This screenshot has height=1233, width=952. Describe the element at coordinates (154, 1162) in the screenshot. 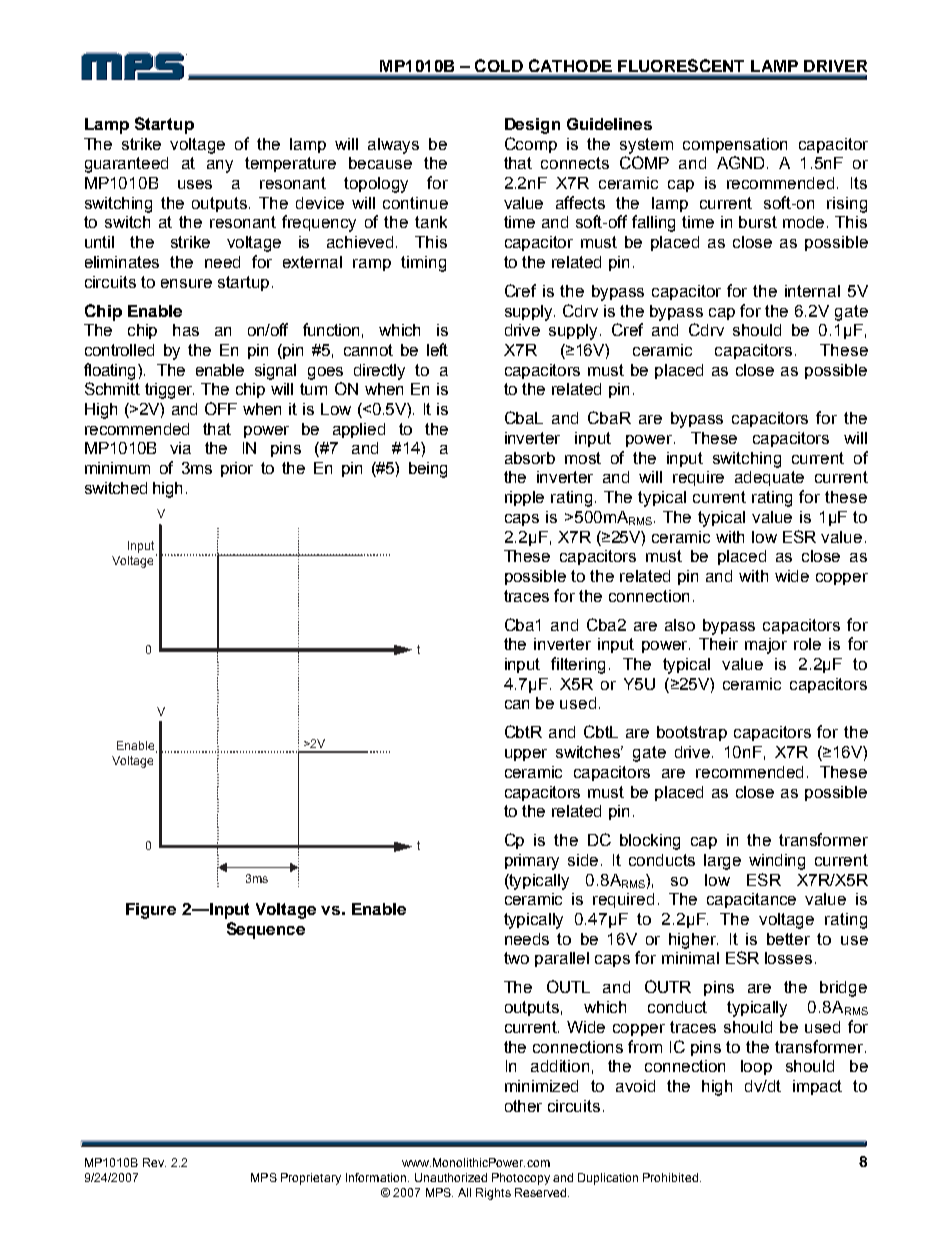

I see `Rev` at that location.
